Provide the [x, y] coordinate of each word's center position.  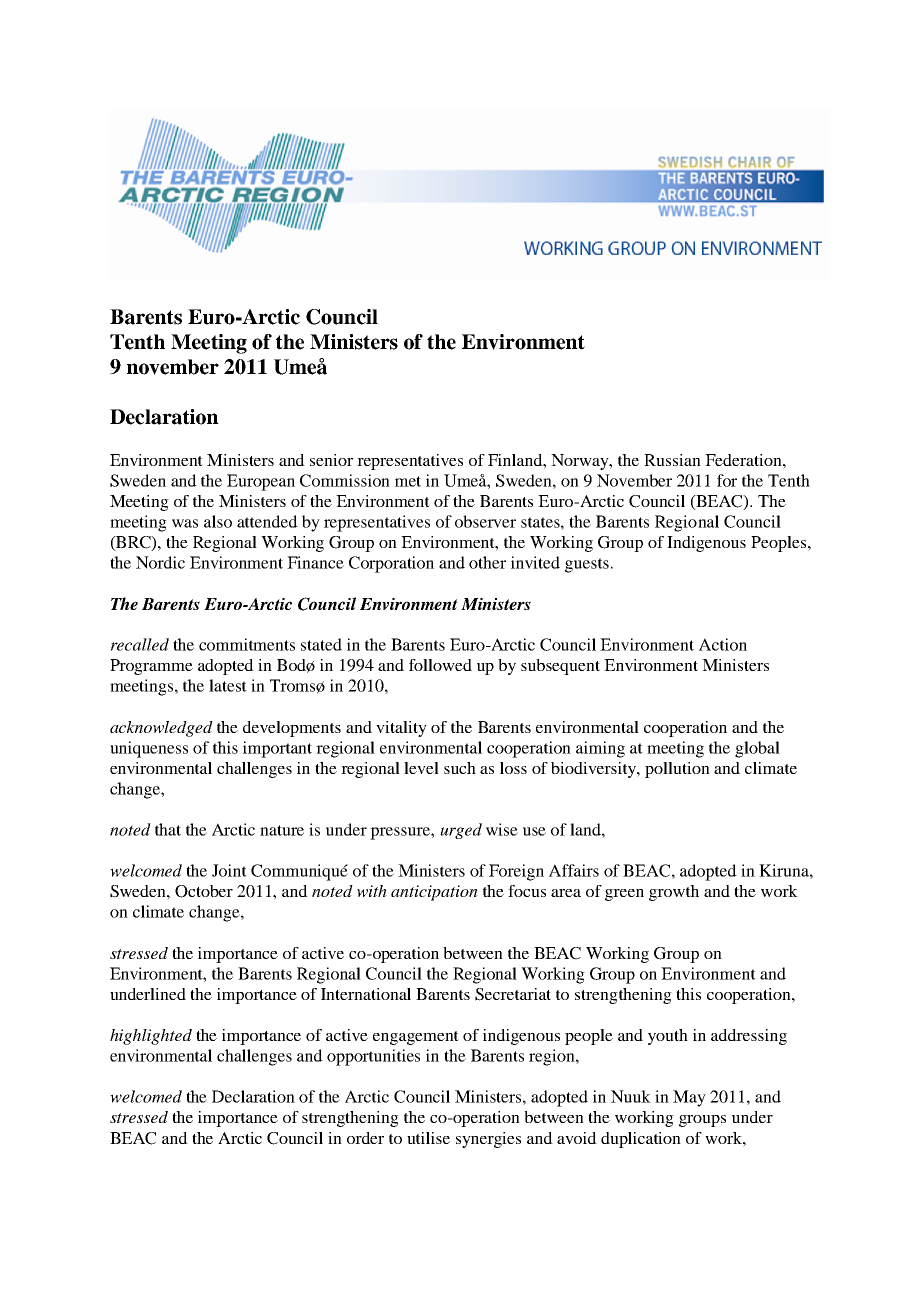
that [168, 829]
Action [723, 644]
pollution [677, 770]
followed [440, 665]
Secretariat [513, 994]
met [408, 481]
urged [461, 831]
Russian [672, 460]
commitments [247, 644]
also [218, 521]
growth [674, 893]
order [365, 1138]
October [204, 891]
